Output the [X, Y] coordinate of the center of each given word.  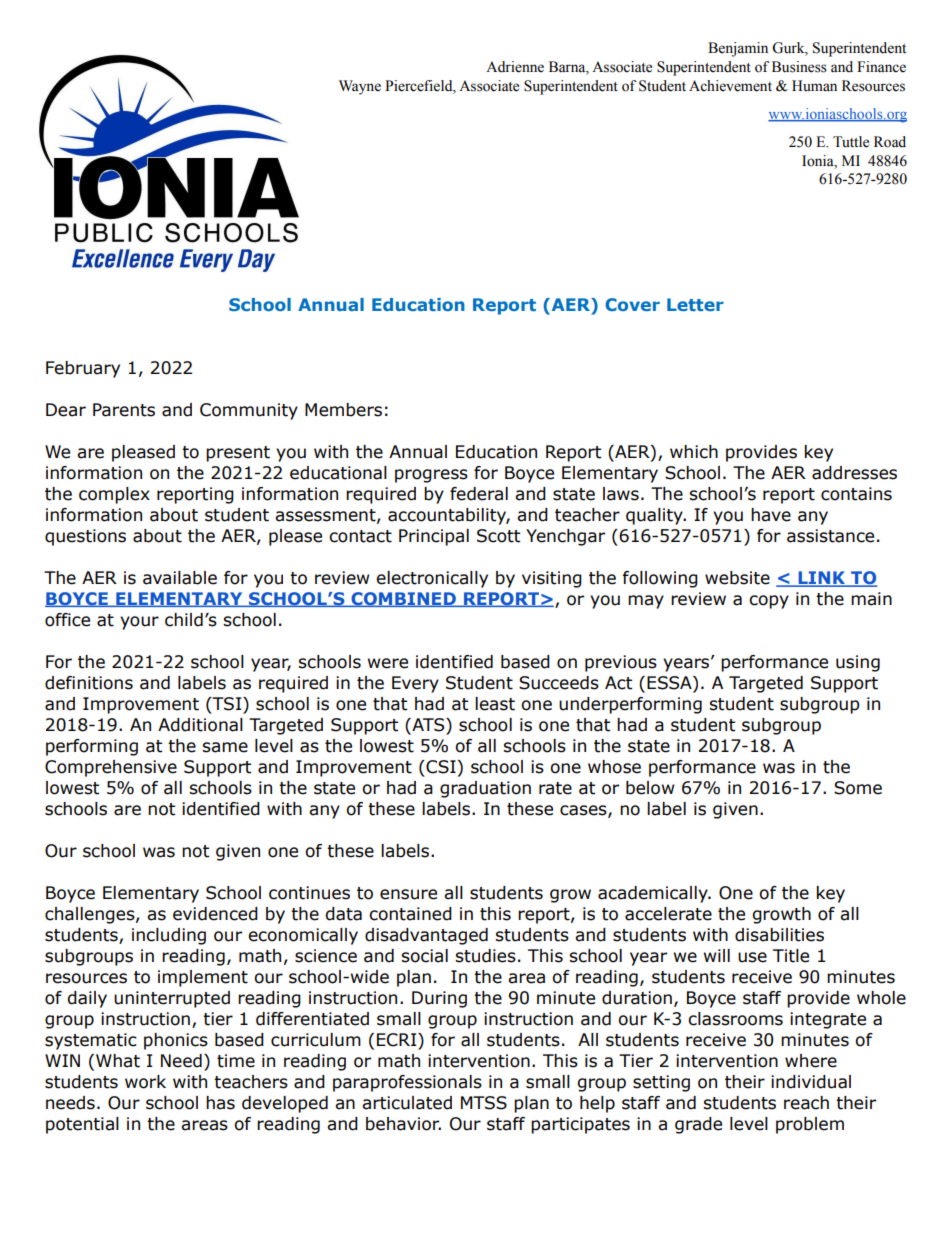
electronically [432, 579]
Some [858, 788]
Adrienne [515, 67]
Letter [695, 304]
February [83, 369]
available [180, 578]
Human [814, 85]
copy [769, 602]
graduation [485, 789]
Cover [632, 304]
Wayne [360, 87]
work [145, 1082]
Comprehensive [111, 768]
